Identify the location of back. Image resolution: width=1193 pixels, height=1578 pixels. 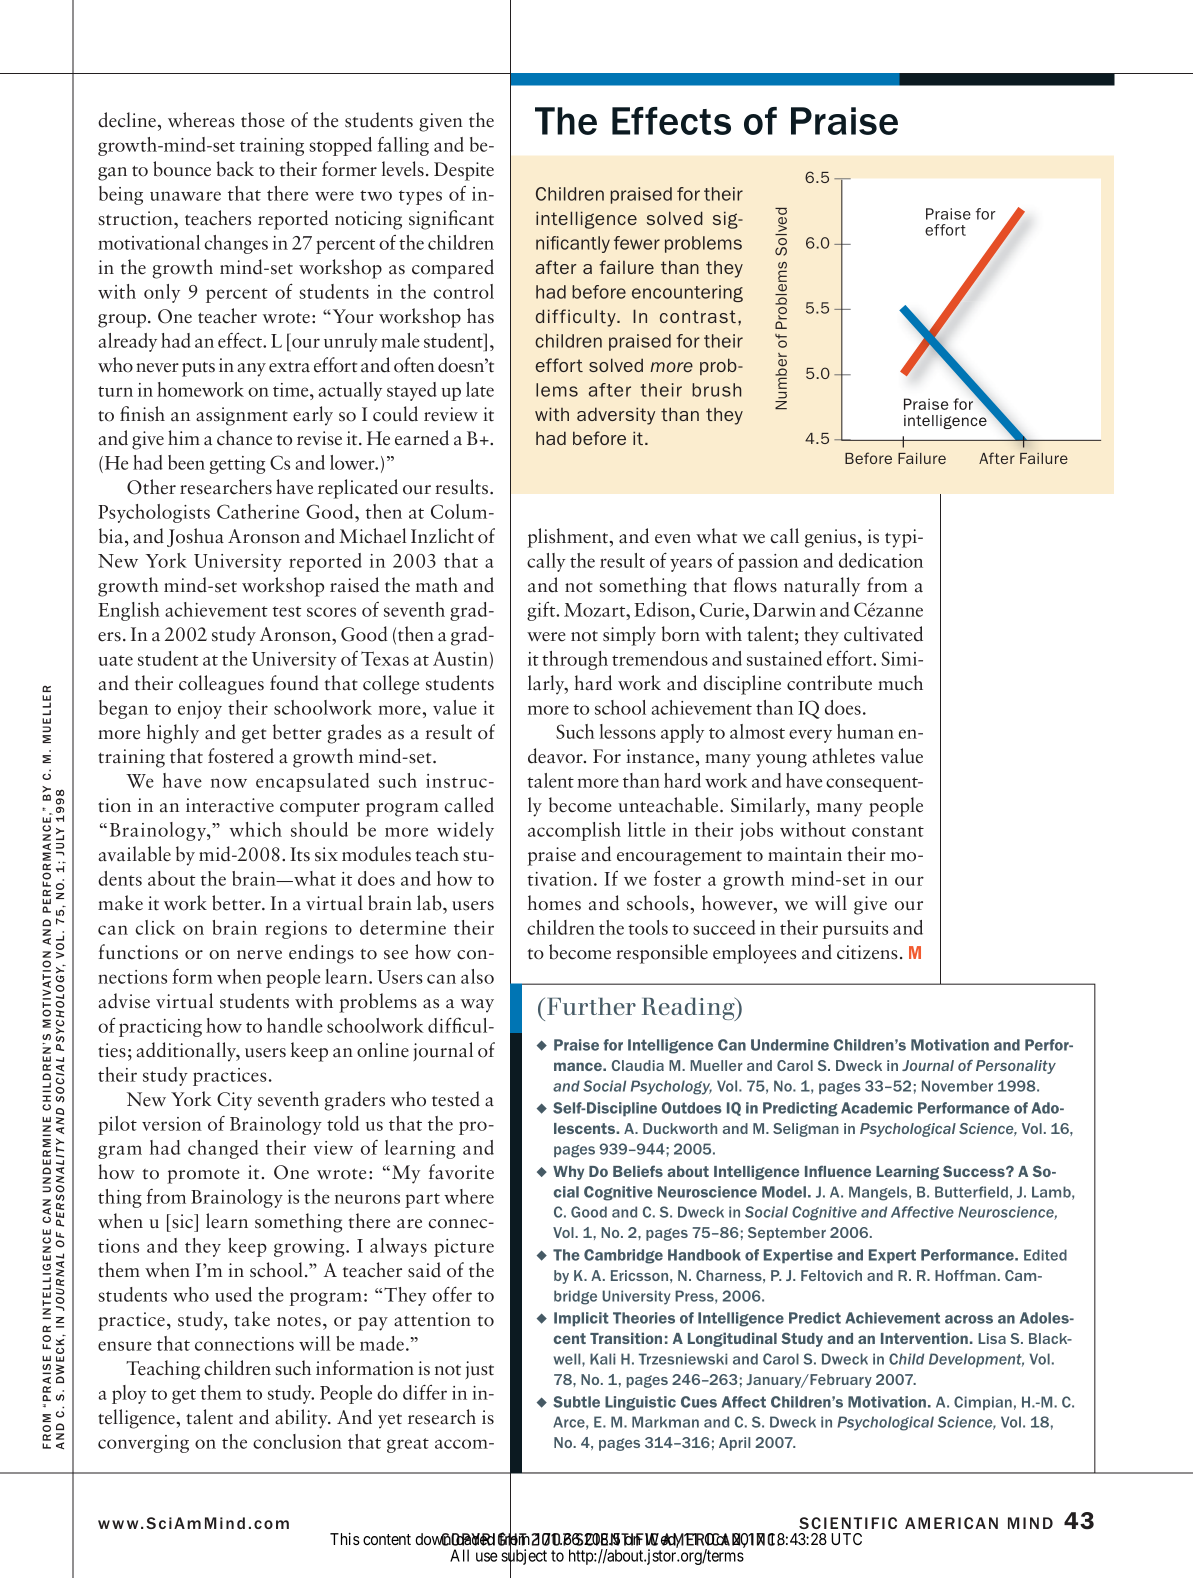
(235, 169).
